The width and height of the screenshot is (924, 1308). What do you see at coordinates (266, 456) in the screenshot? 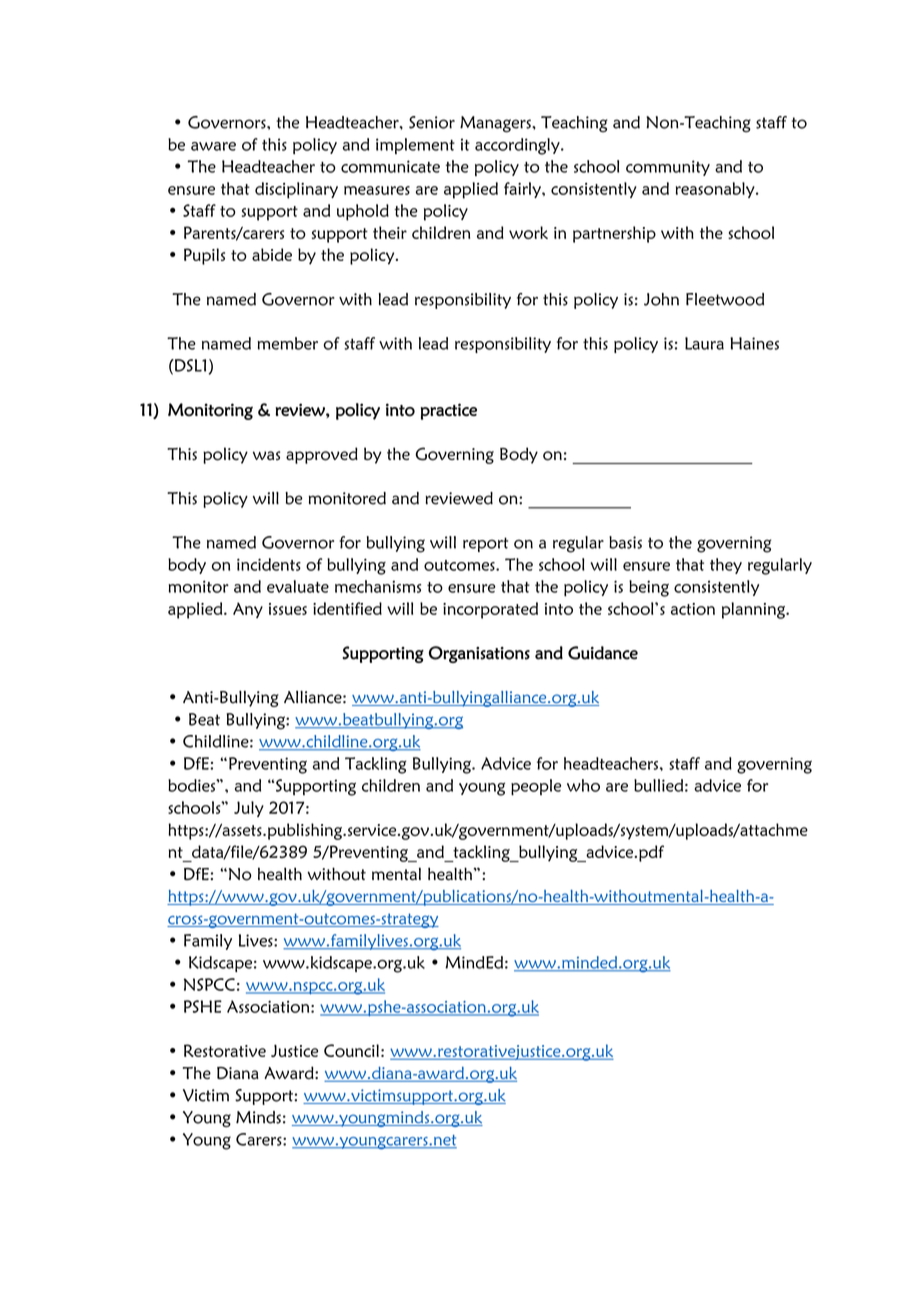
I see `was` at bounding box center [266, 456].
